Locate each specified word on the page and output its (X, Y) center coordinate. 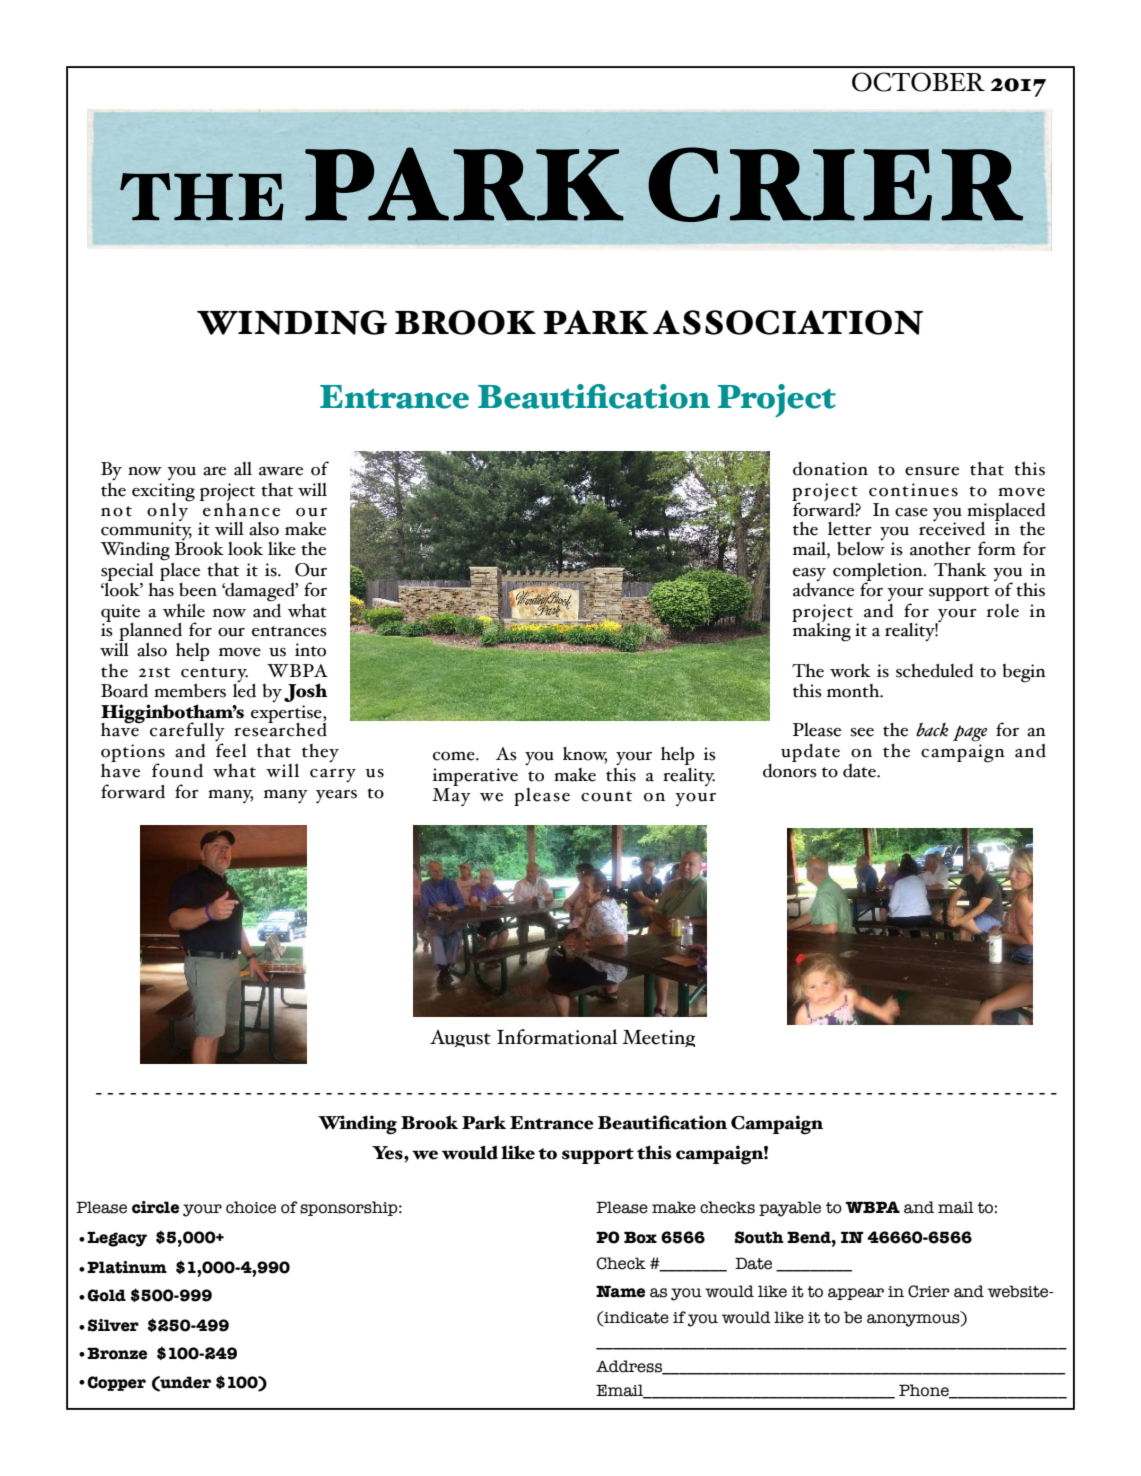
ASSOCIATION (788, 322)
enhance (240, 508)
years (336, 796)
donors (790, 769)
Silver (113, 1325)
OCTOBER (918, 82)
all (243, 469)
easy (809, 576)
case (911, 512)
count (606, 796)
